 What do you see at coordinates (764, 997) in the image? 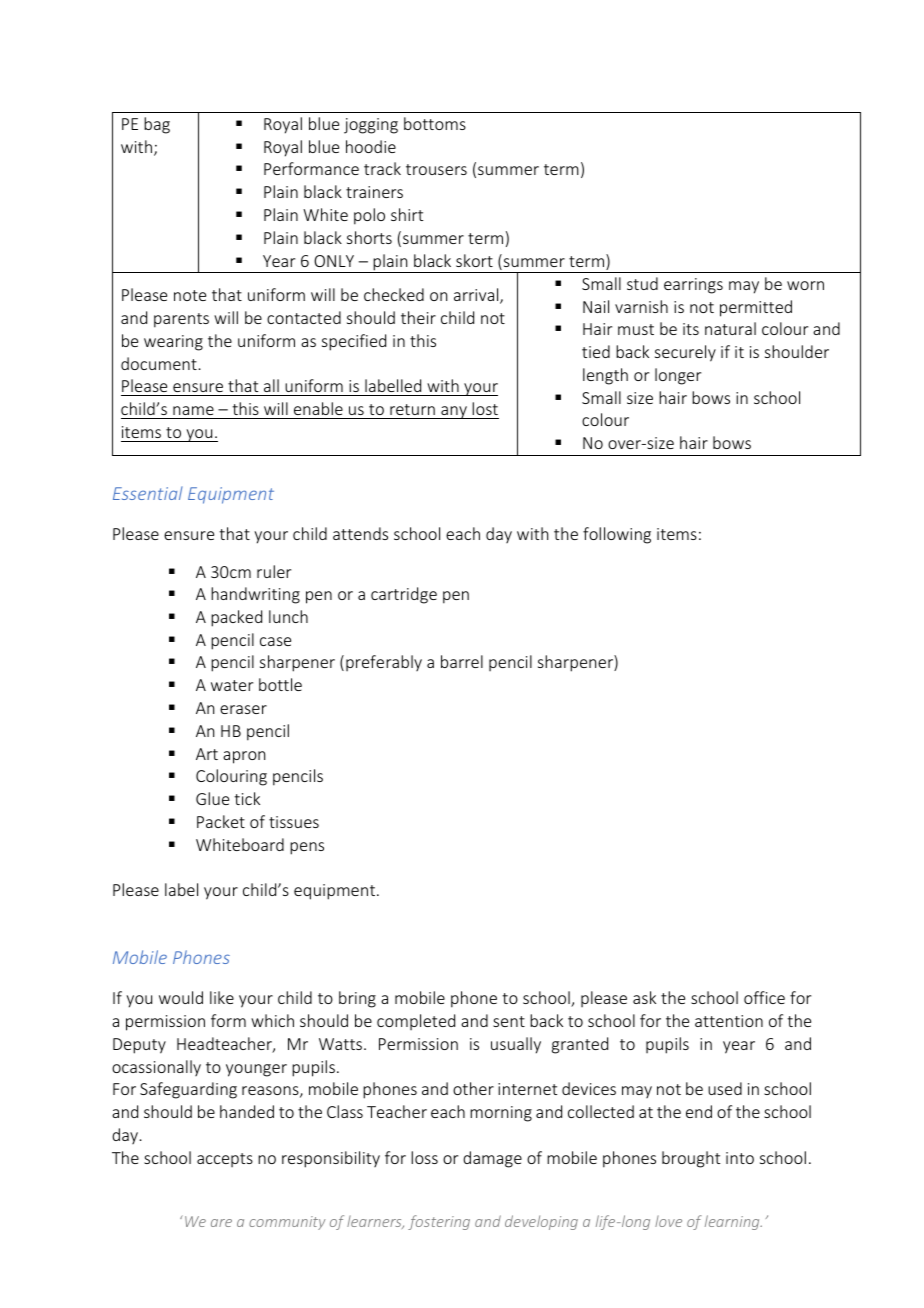
I see `office` at bounding box center [764, 997].
